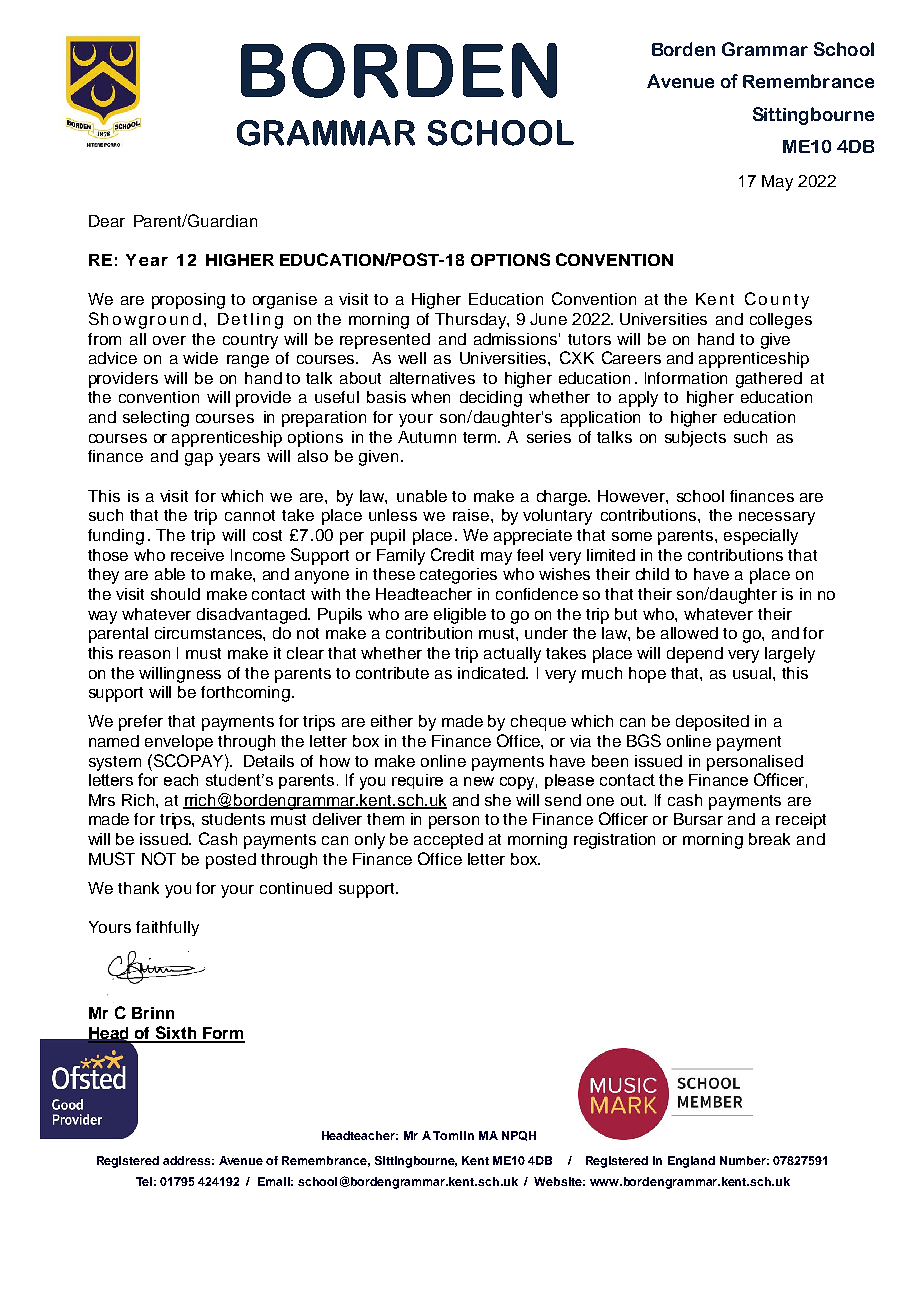 The height and width of the document is (1308, 924). Describe the element at coordinates (753, 673) in the document. I see `usual` at that location.
